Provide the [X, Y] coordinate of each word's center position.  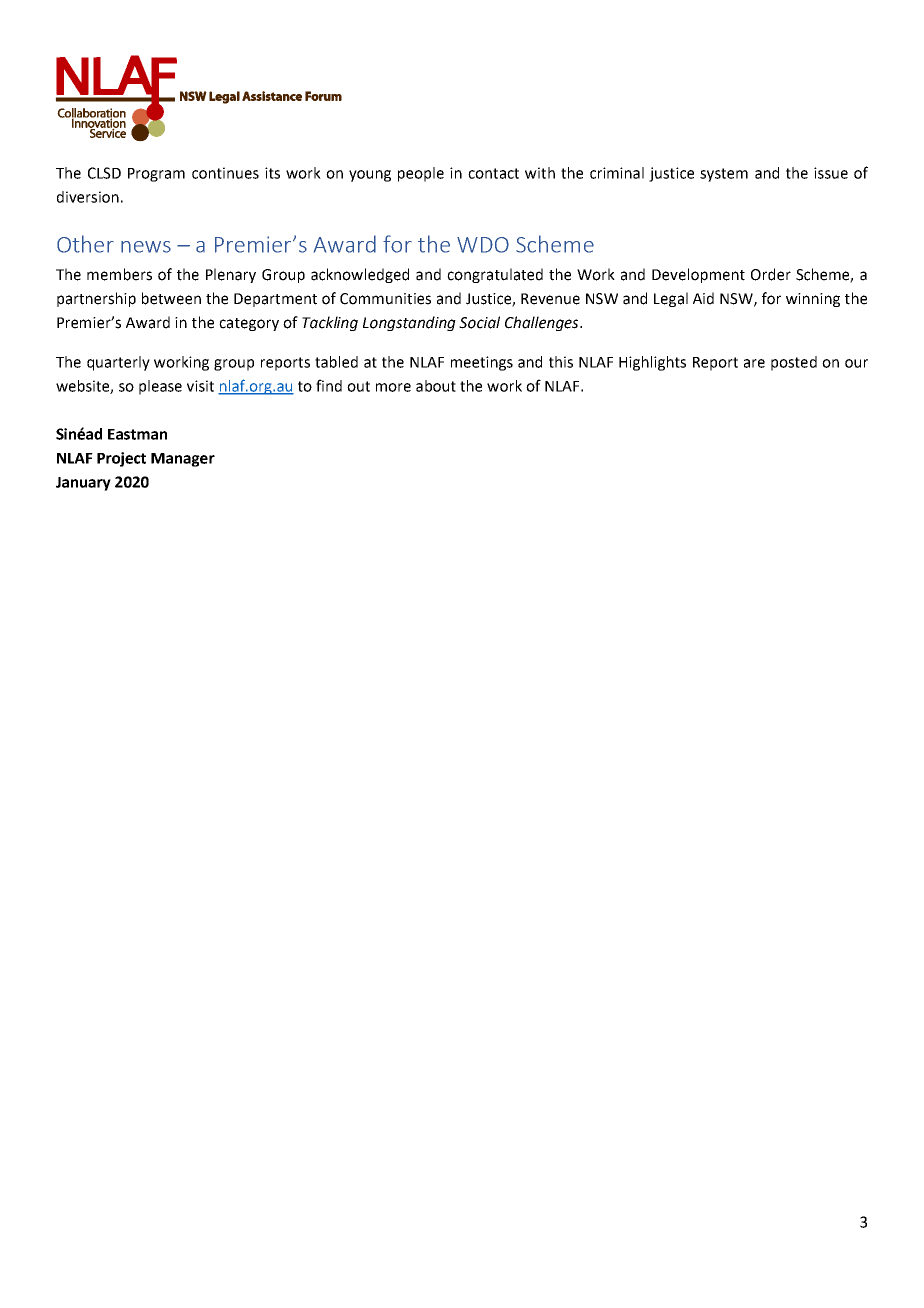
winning [813, 300]
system [724, 175]
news [146, 247]
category [249, 324]
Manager [183, 460]
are [754, 363]
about [436, 386]
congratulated [495, 275]
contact [493, 173]
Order [771, 274]
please [160, 387]
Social [479, 322]
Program [156, 175]
